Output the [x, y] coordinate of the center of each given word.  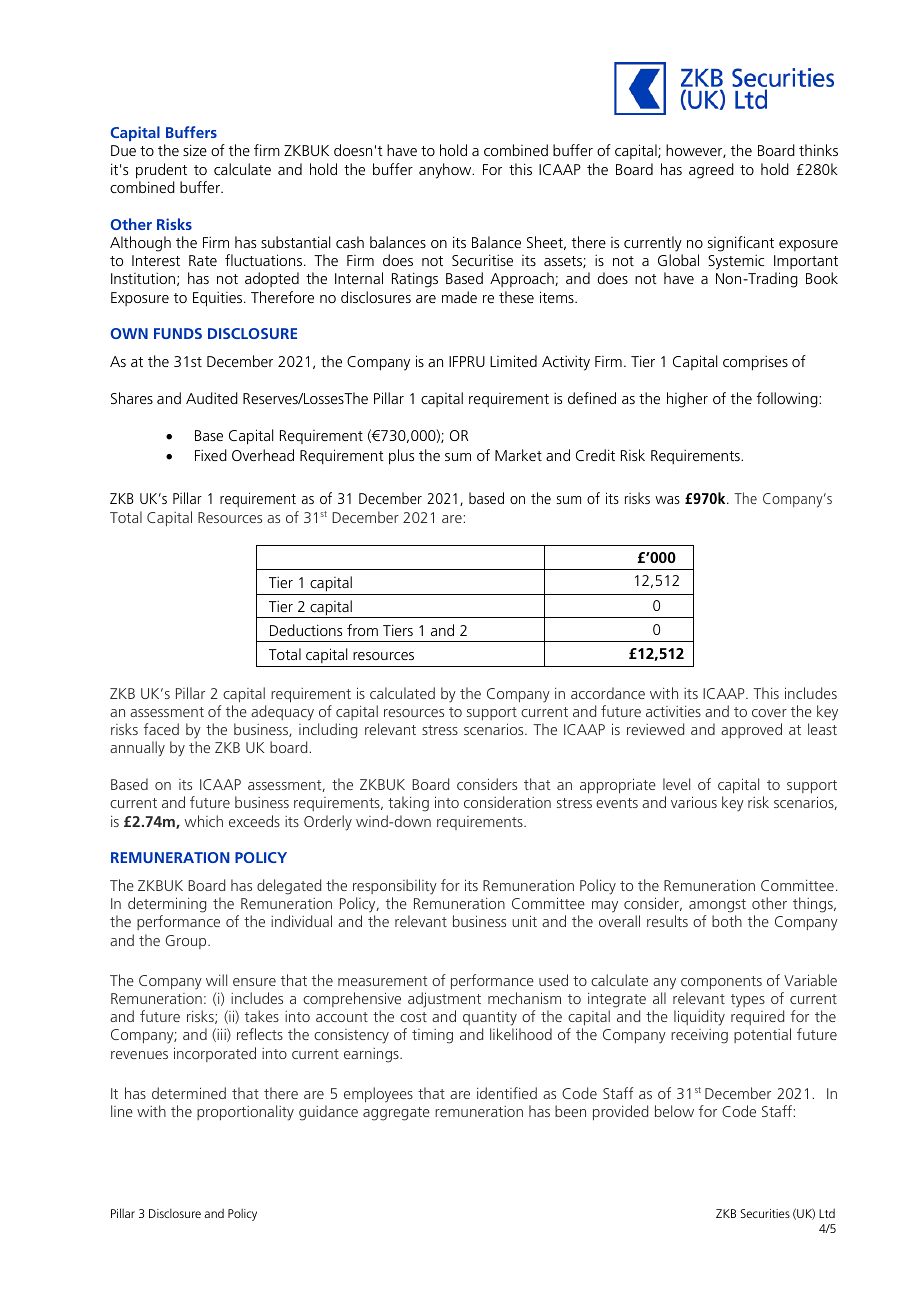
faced [161, 729]
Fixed [211, 455]
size [195, 150]
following [788, 400]
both [727, 921]
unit [524, 921]
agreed [711, 171]
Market [518, 455]
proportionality [245, 1113]
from [362, 630]
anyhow [446, 171]
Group [187, 942]
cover [769, 713]
